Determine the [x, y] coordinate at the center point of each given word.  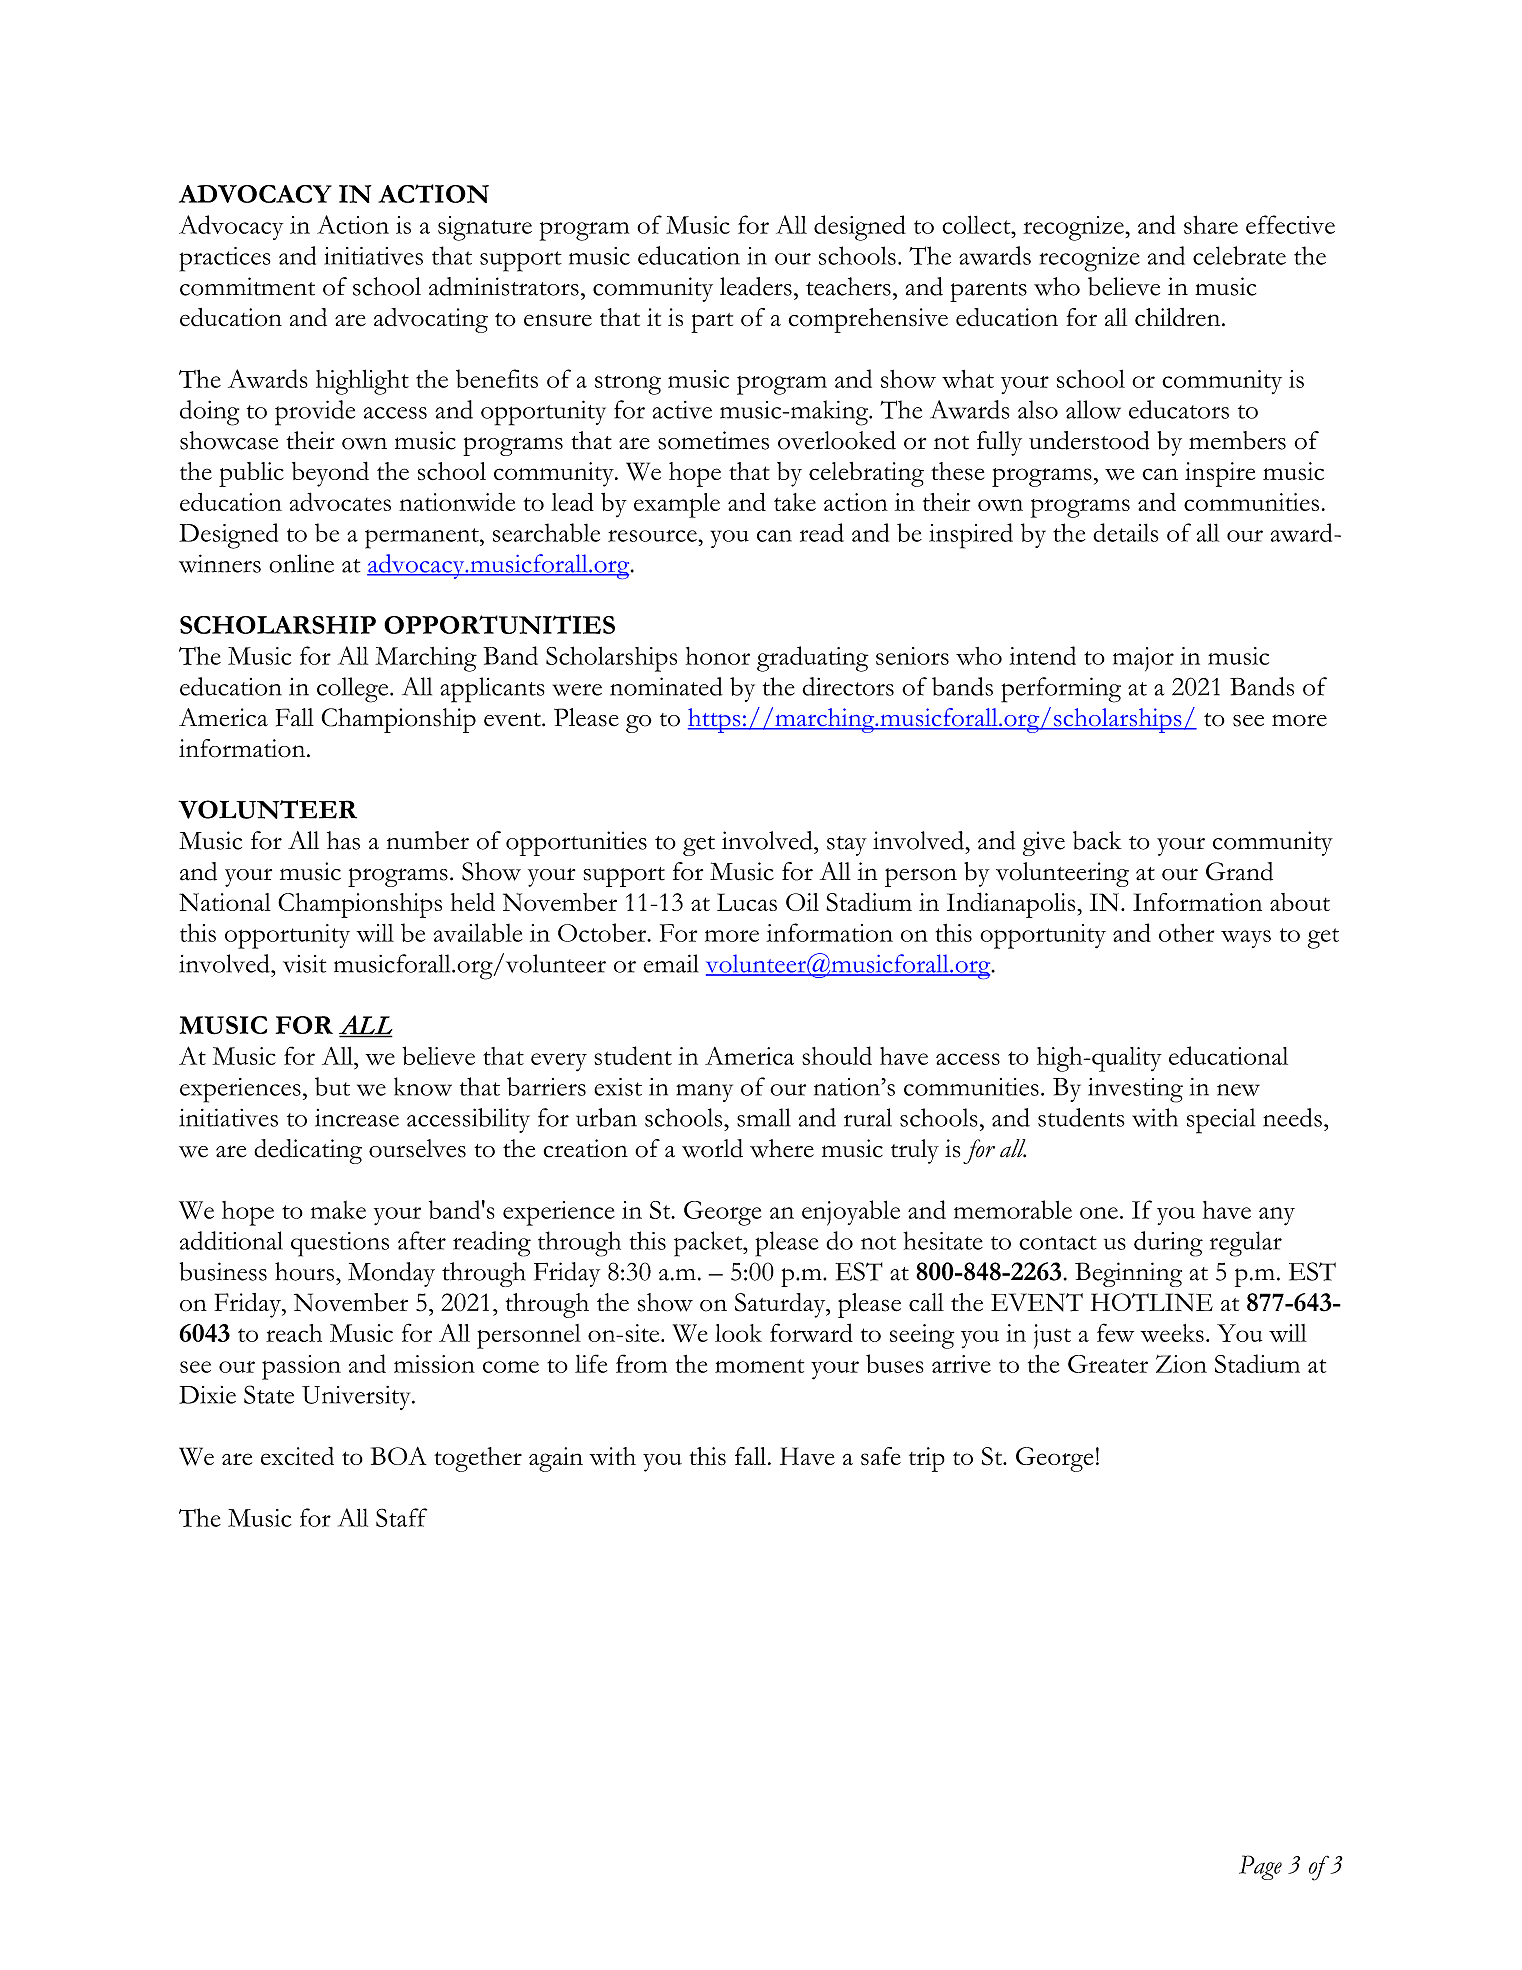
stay [847, 846]
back [1097, 840]
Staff [401, 1517]
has [343, 840]
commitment [247, 286]
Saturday [781, 1305]
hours [304, 1271]
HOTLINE [1152, 1302]
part [712, 323]
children [1179, 317]
